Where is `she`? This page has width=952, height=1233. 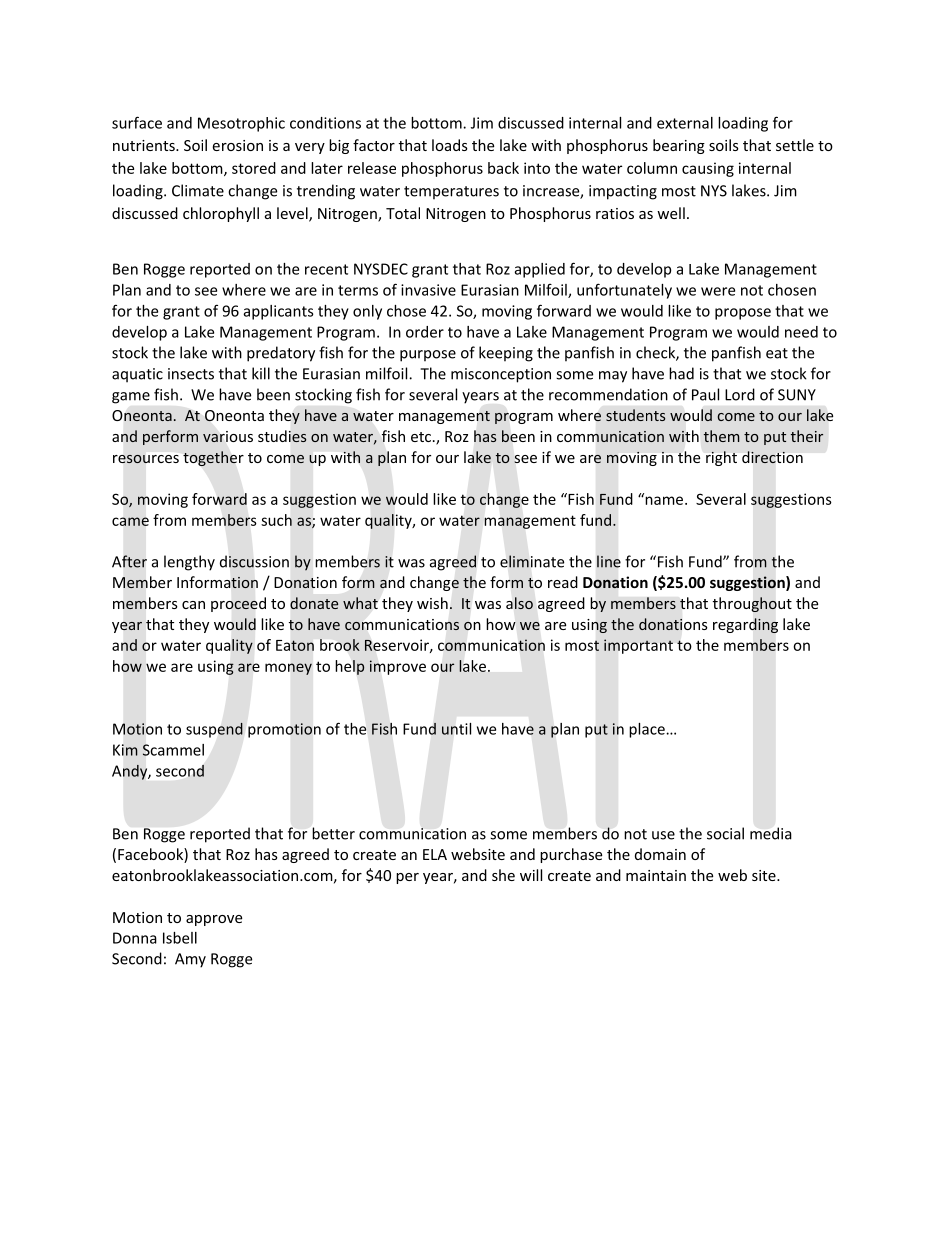
she is located at coordinates (503, 875).
